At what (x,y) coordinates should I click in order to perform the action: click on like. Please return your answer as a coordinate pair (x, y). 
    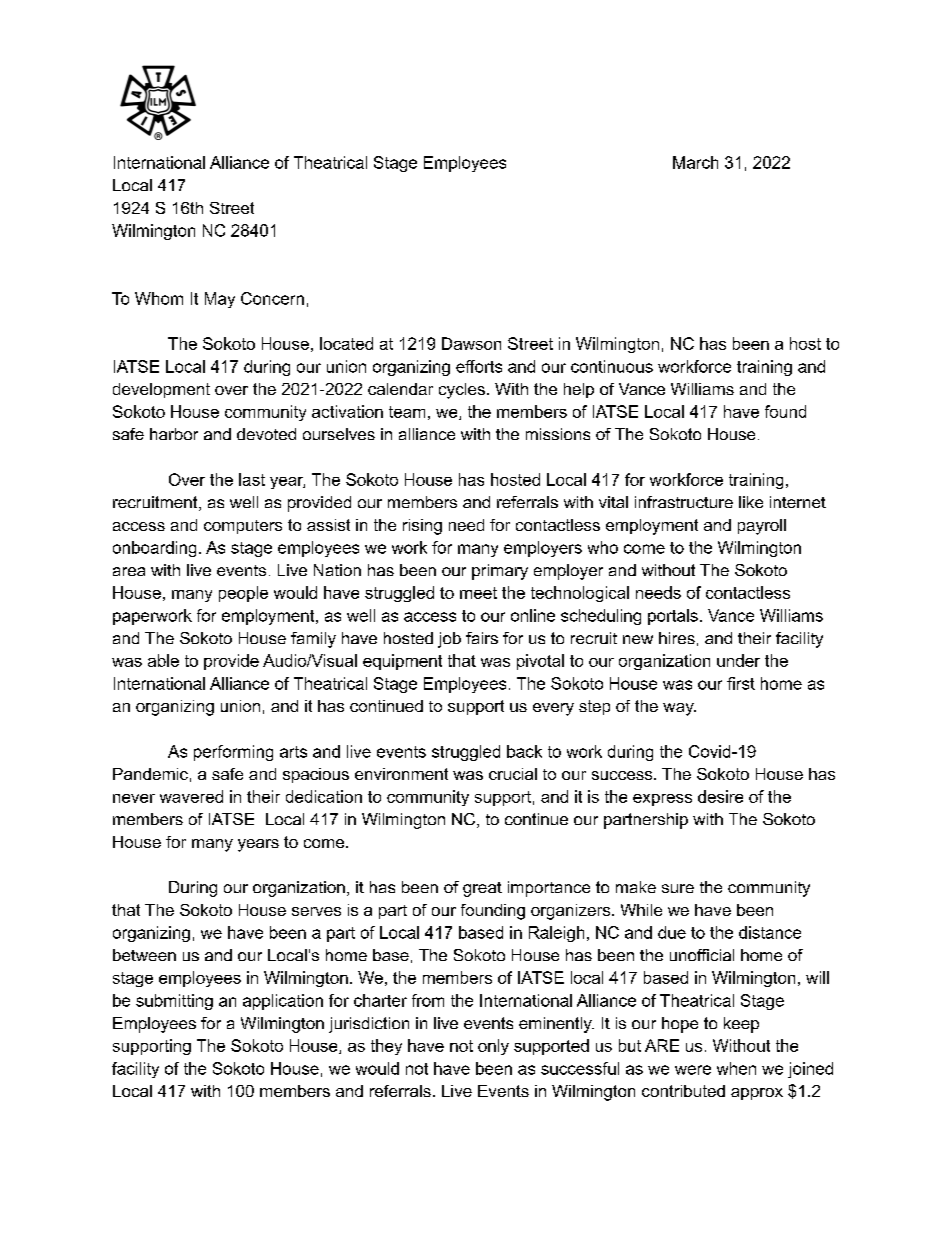
    Looking at the image, I should click on (751, 502).
